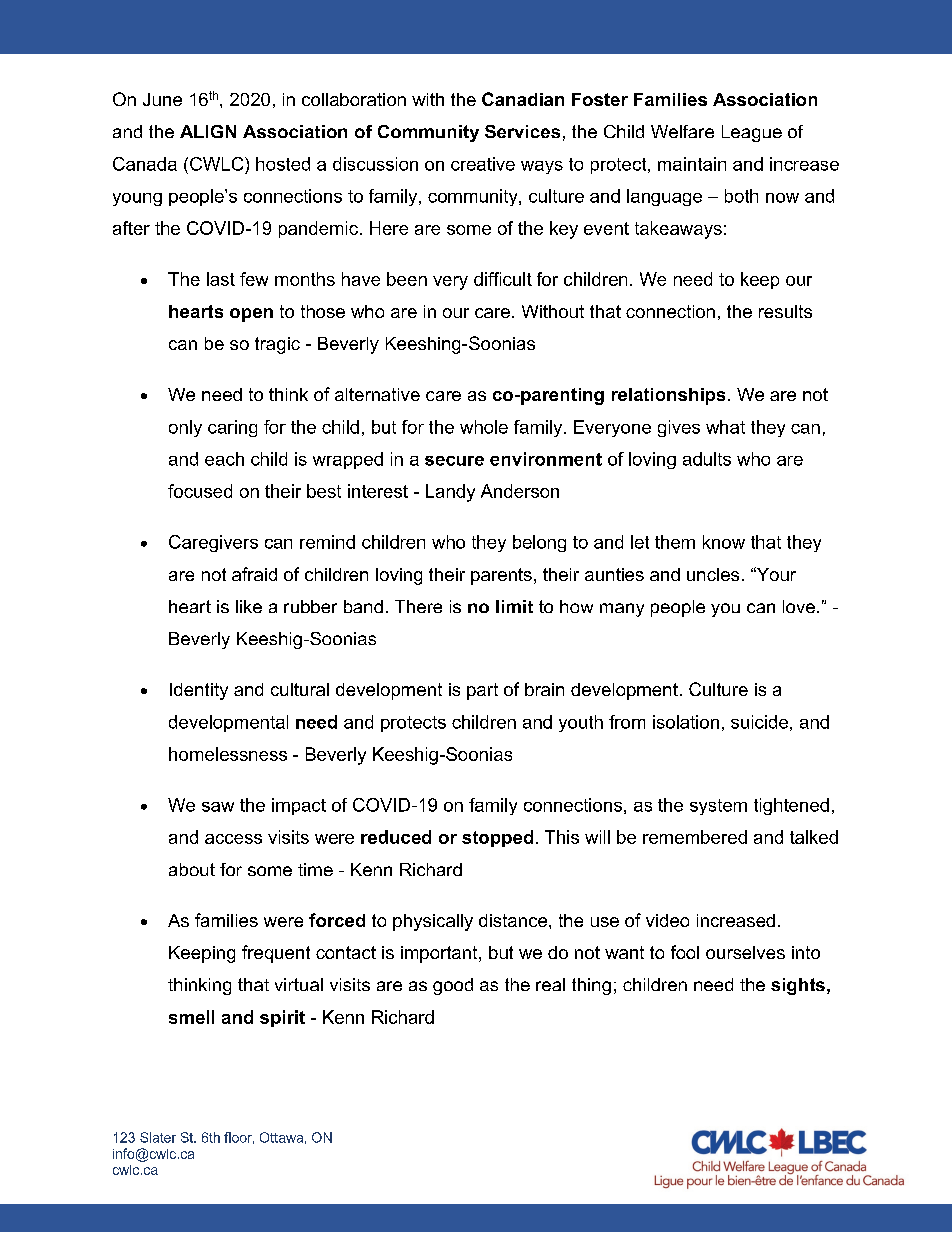 The width and height of the document is (952, 1233). What do you see at coordinates (497, 838) in the document?
I see `stopped` at bounding box center [497, 838].
